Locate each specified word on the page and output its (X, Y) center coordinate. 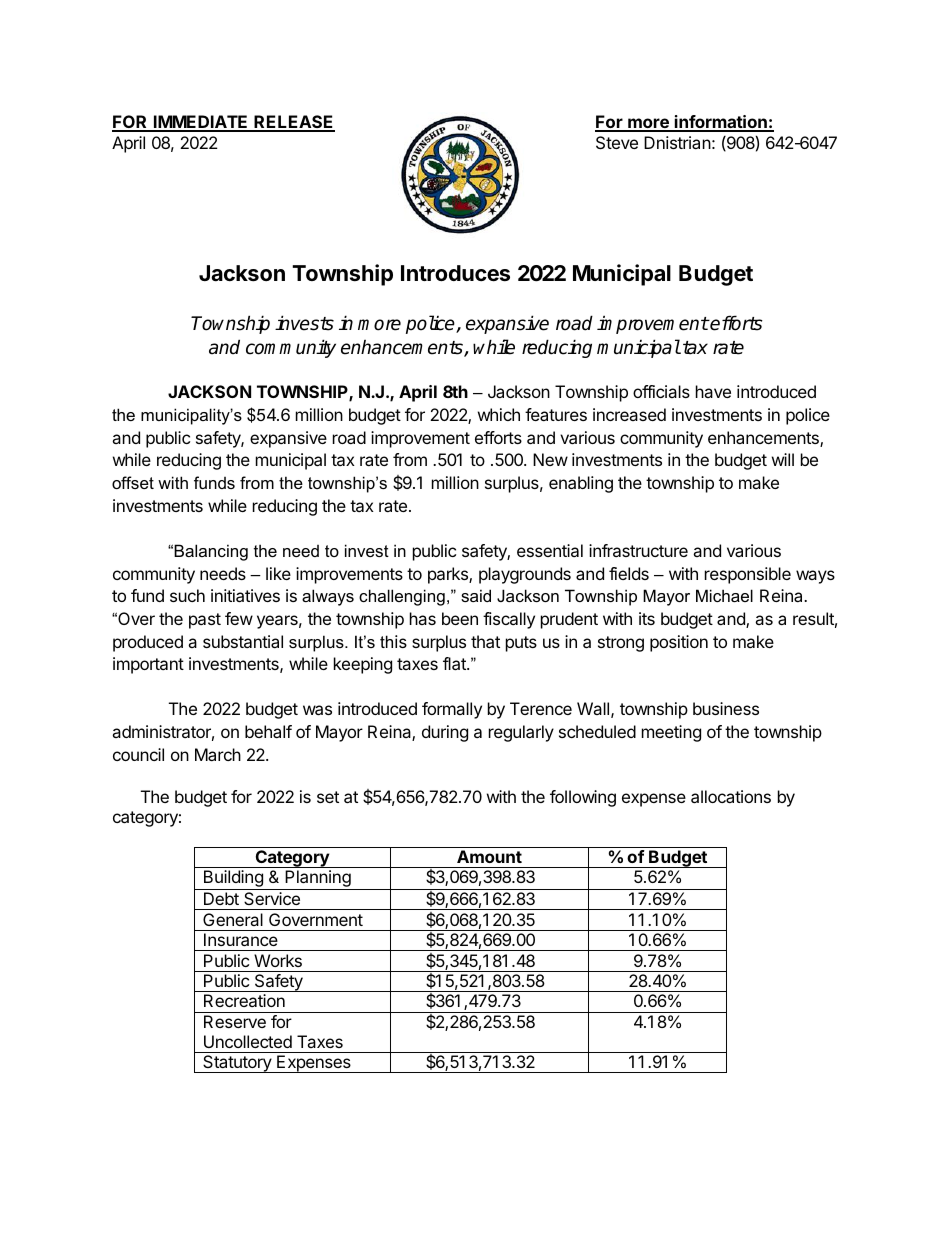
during (445, 733)
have (713, 391)
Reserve (235, 1021)
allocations (731, 796)
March (218, 754)
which (499, 414)
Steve (617, 142)
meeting (671, 733)
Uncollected (248, 1041)
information (721, 123)
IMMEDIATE (200, 123)
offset (133, 482)
